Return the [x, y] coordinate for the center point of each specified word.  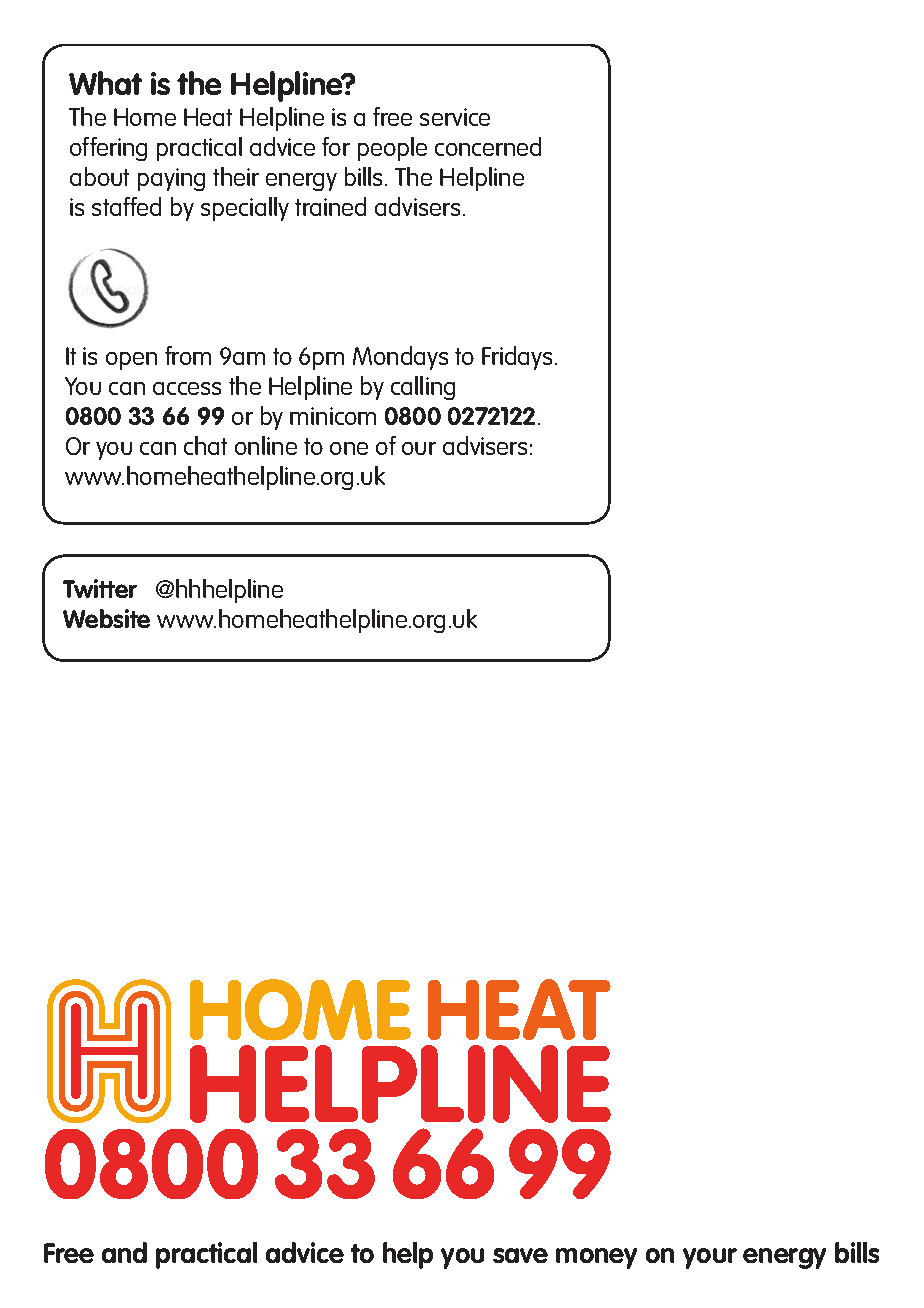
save [520, 1255]
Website [106, 618]
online [266, 445]
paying [171, 179]
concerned [488, 146]
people [392, 149]
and [124, 1252]
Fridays [517, 358]
